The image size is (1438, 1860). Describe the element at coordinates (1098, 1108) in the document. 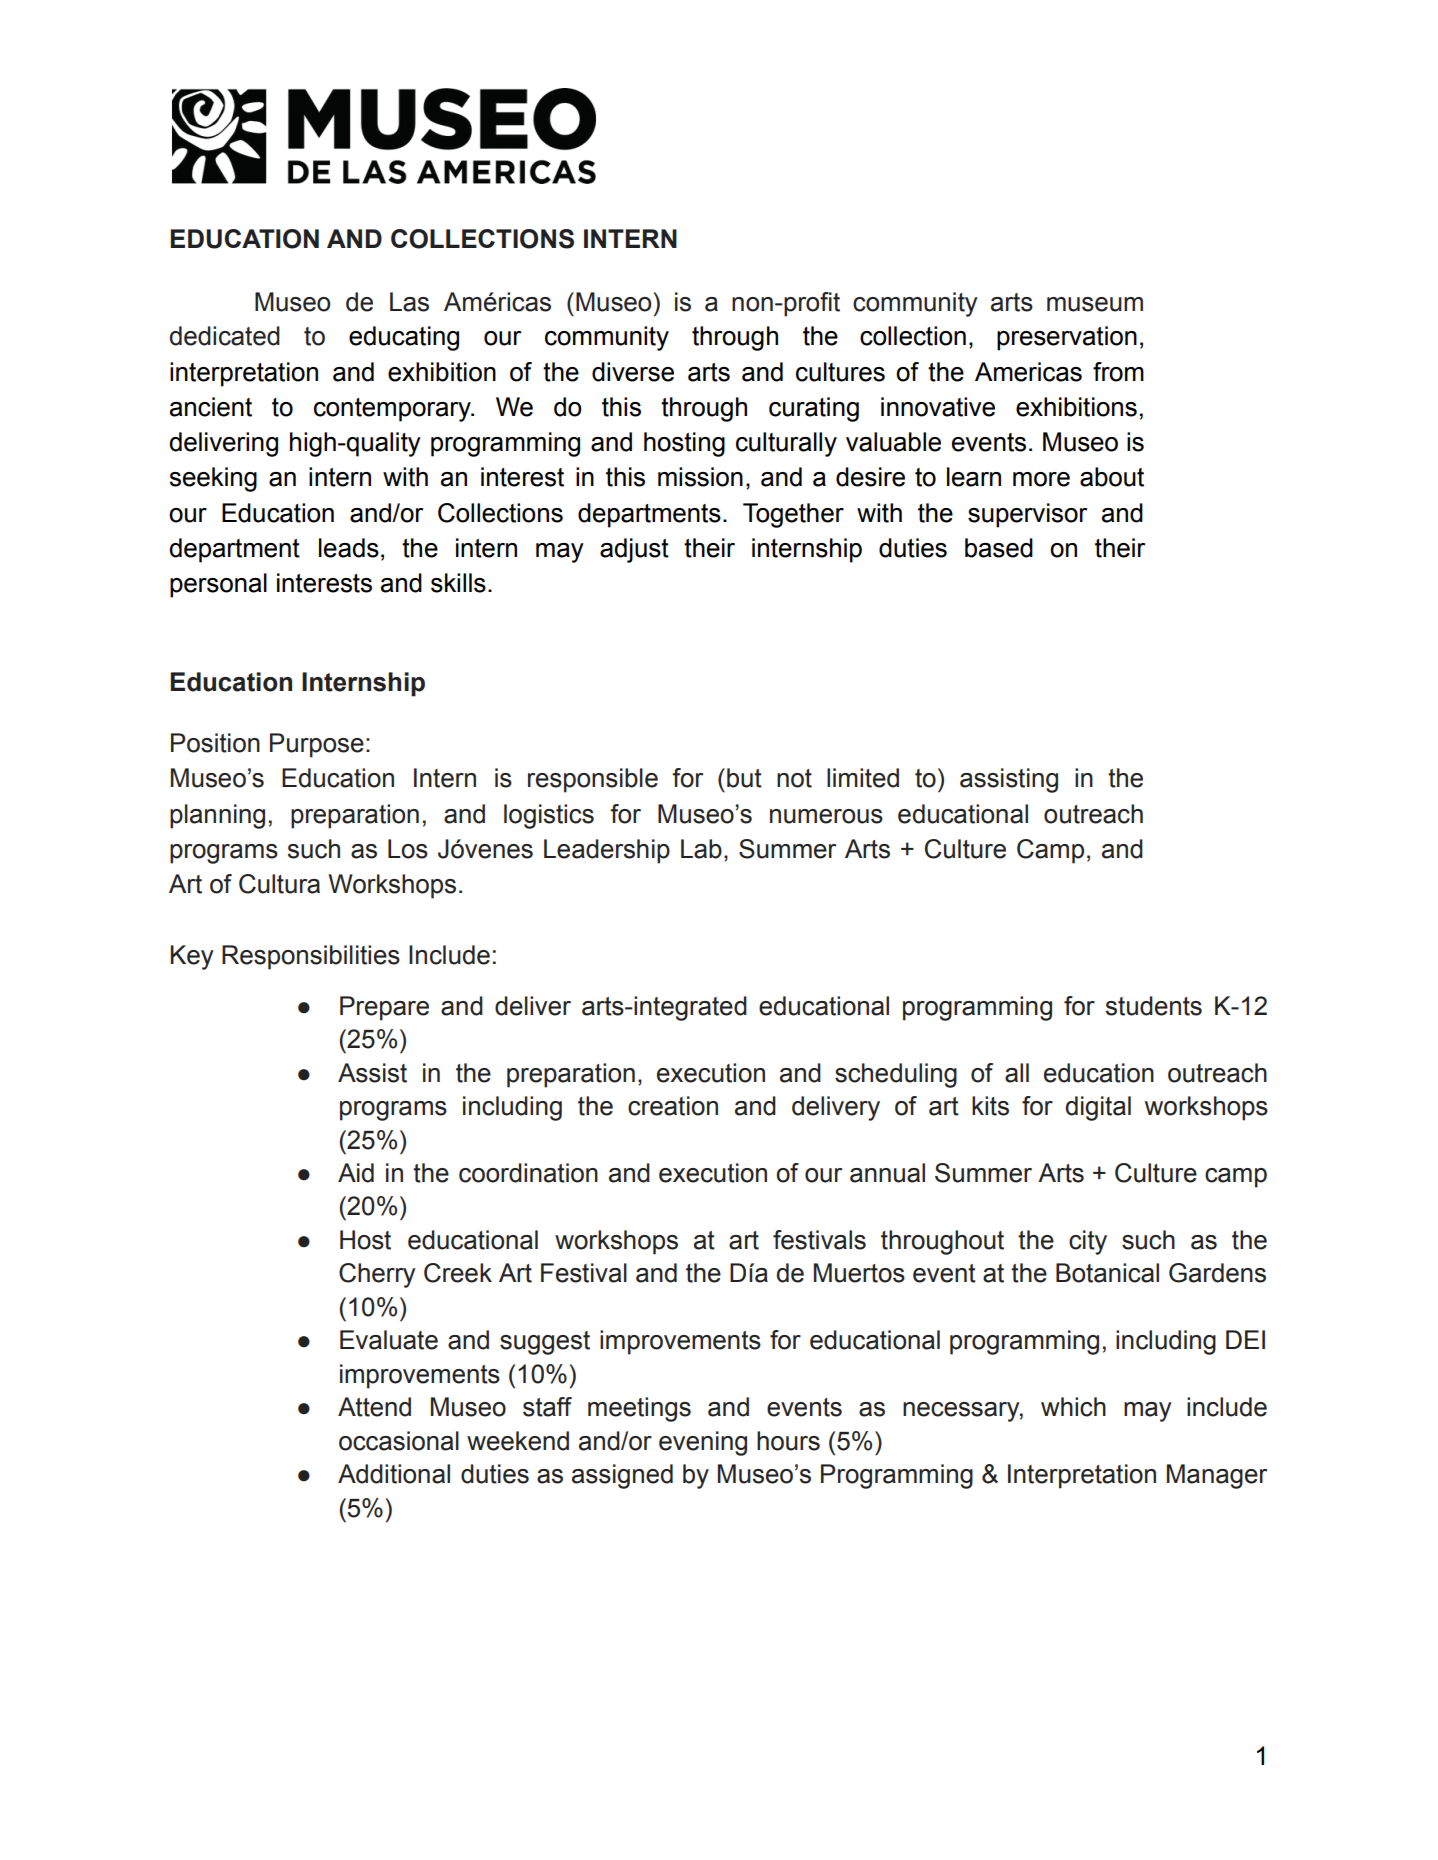

I see `digital` at that location.
